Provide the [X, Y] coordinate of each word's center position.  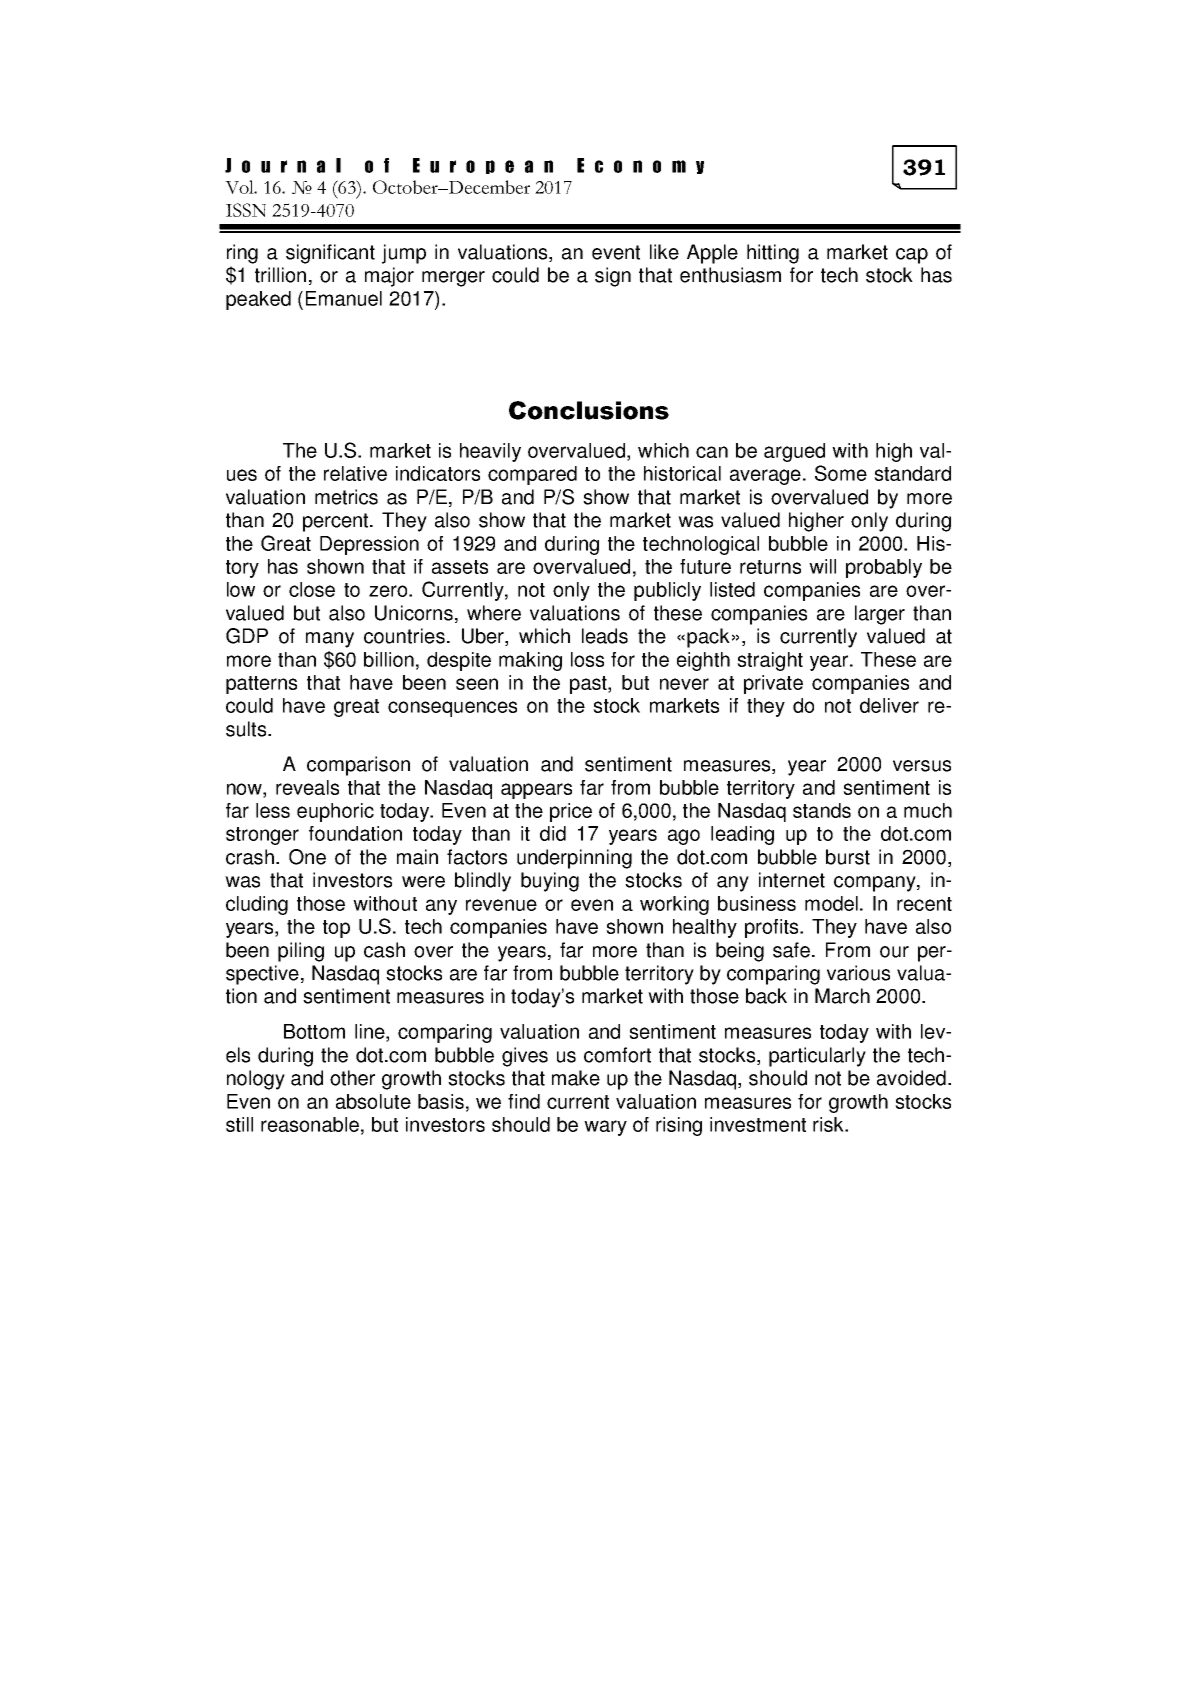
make [576, 1078]
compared [532, 475]
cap [912, 256]
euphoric [335, 812]
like [664, 252]
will [822, 566]
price [571, 812]
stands [822, 810]
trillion [280, 275]
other [352, 1078]
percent [337, 522]
